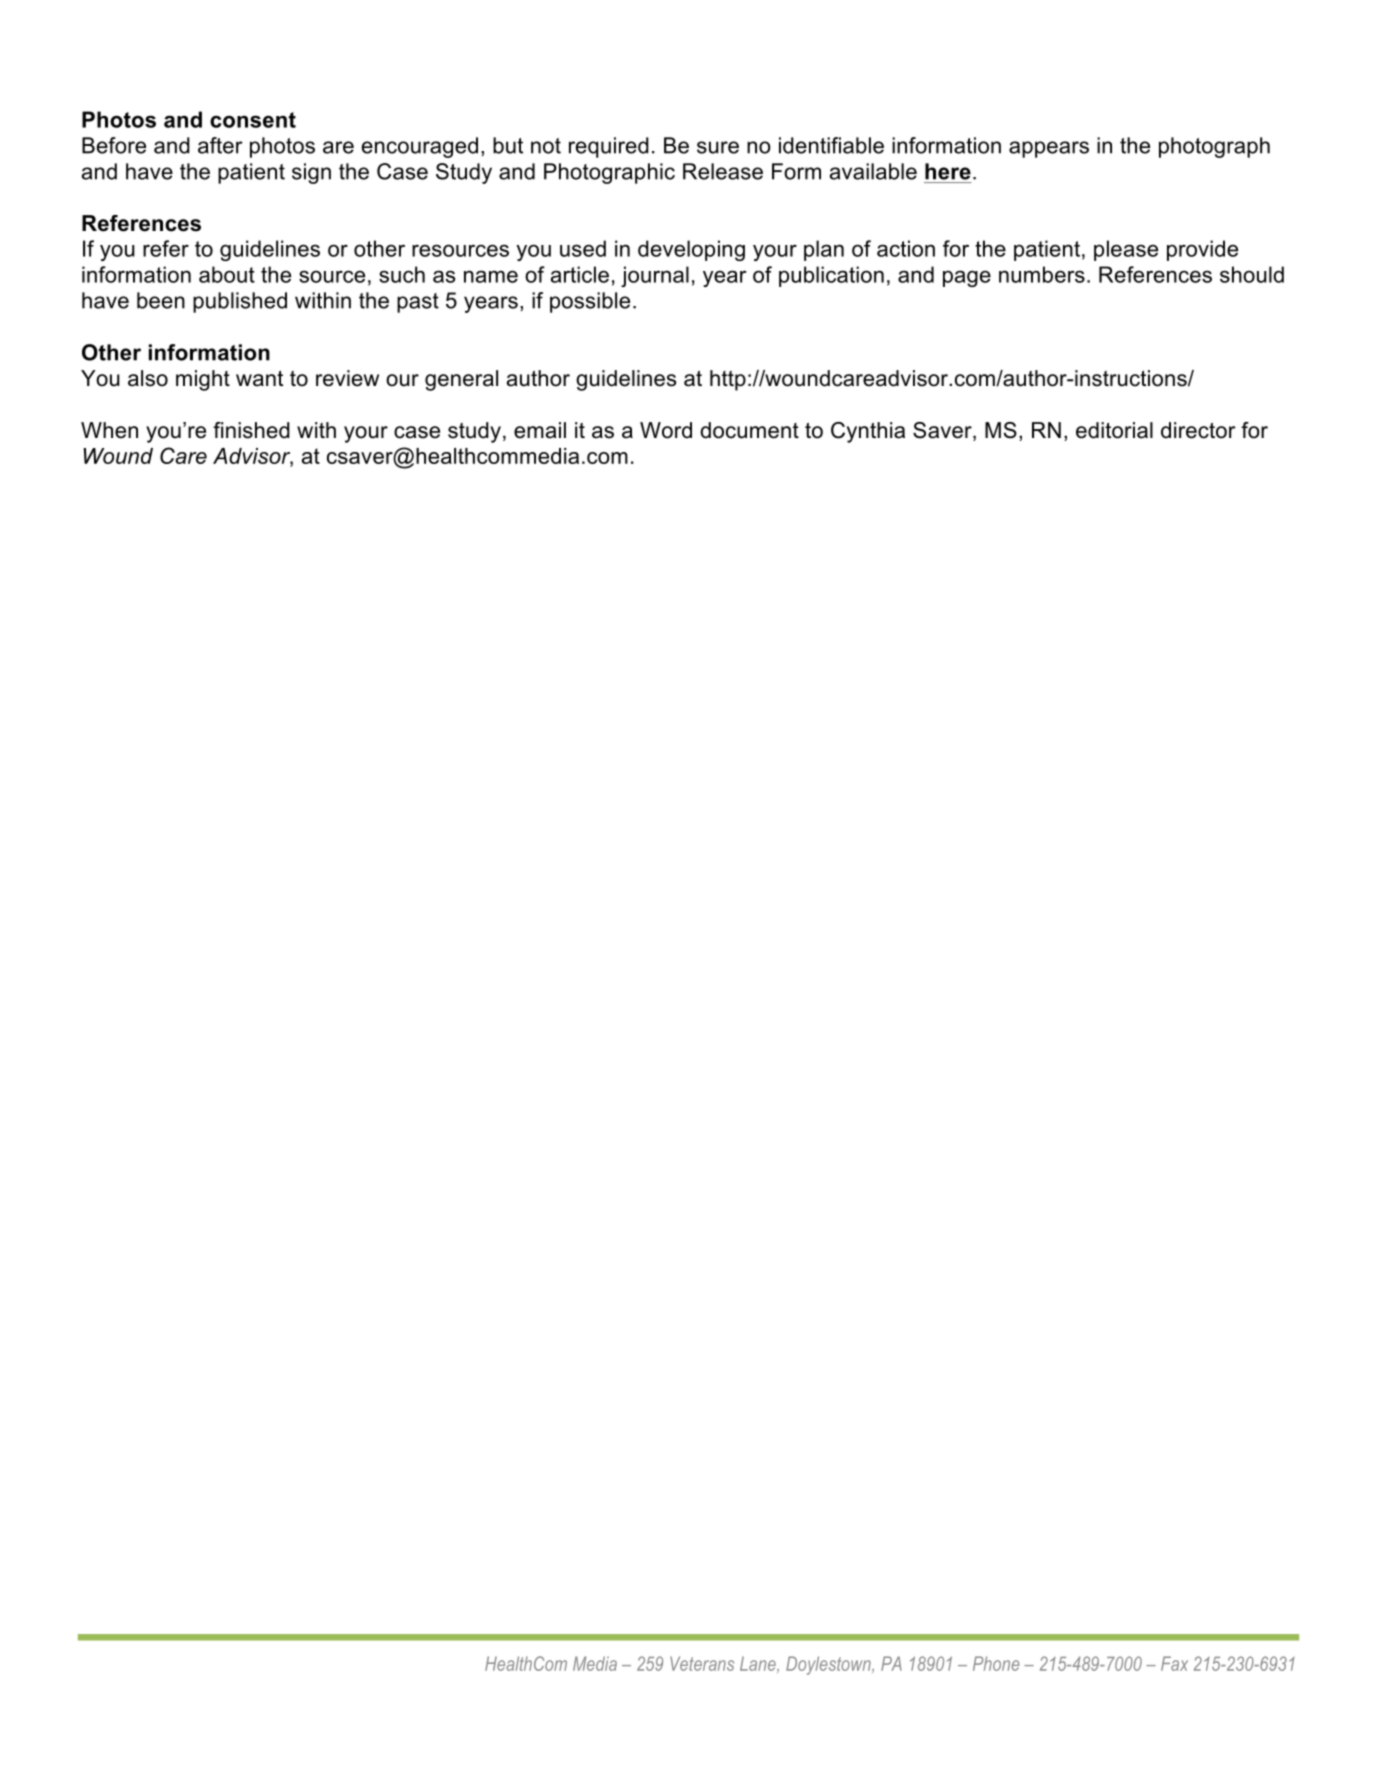 This document has height=1782, width=1377. Describe the element at coordinates (1049, 149) in the document. I see `appears` at that location.
